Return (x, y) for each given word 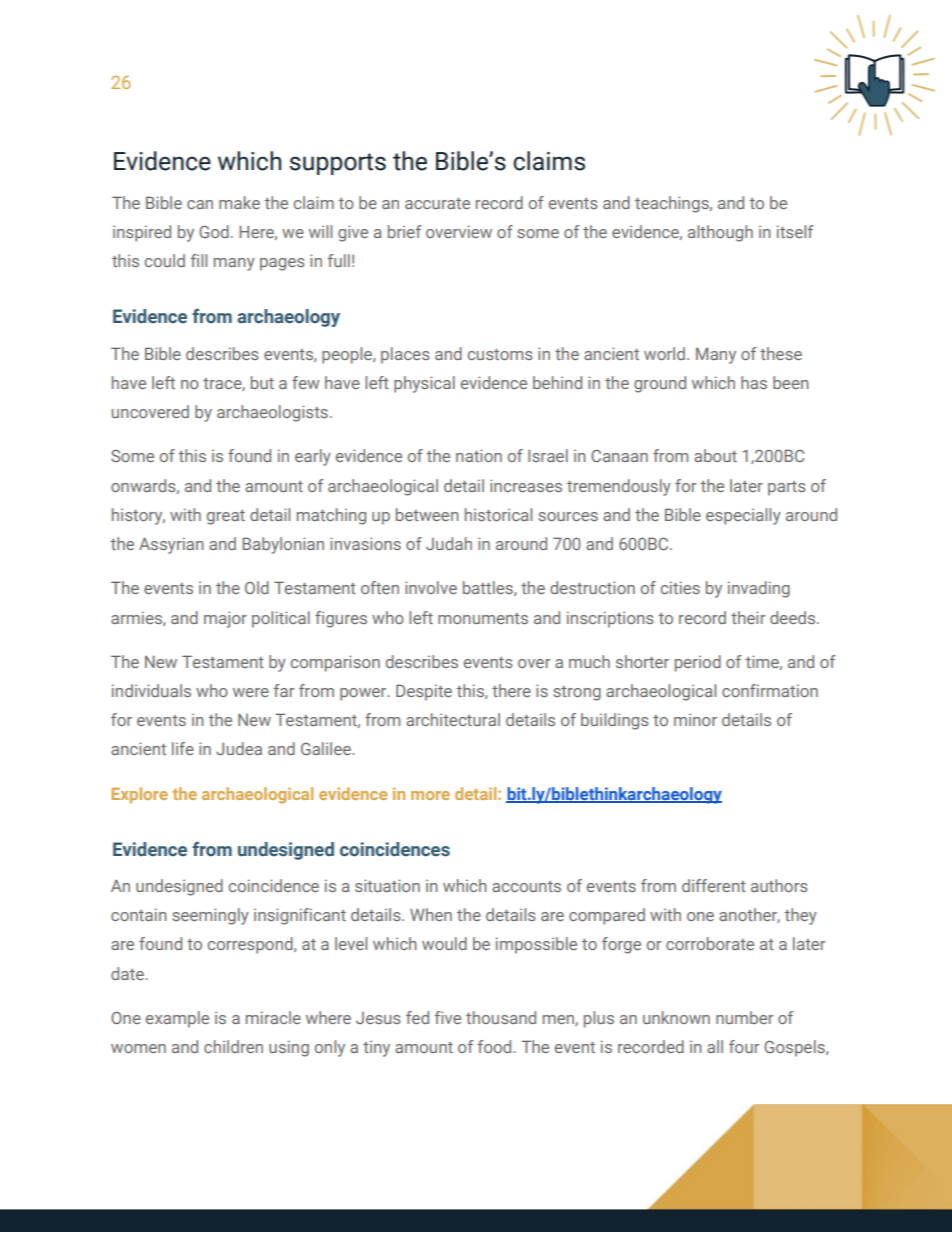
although (720, 233)
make (239, 202)
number (744, 1017)
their (748, 617)
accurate (437, 203)
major (225, 619)
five (448, 1017)
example (177, 1019)
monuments (483, 618)
